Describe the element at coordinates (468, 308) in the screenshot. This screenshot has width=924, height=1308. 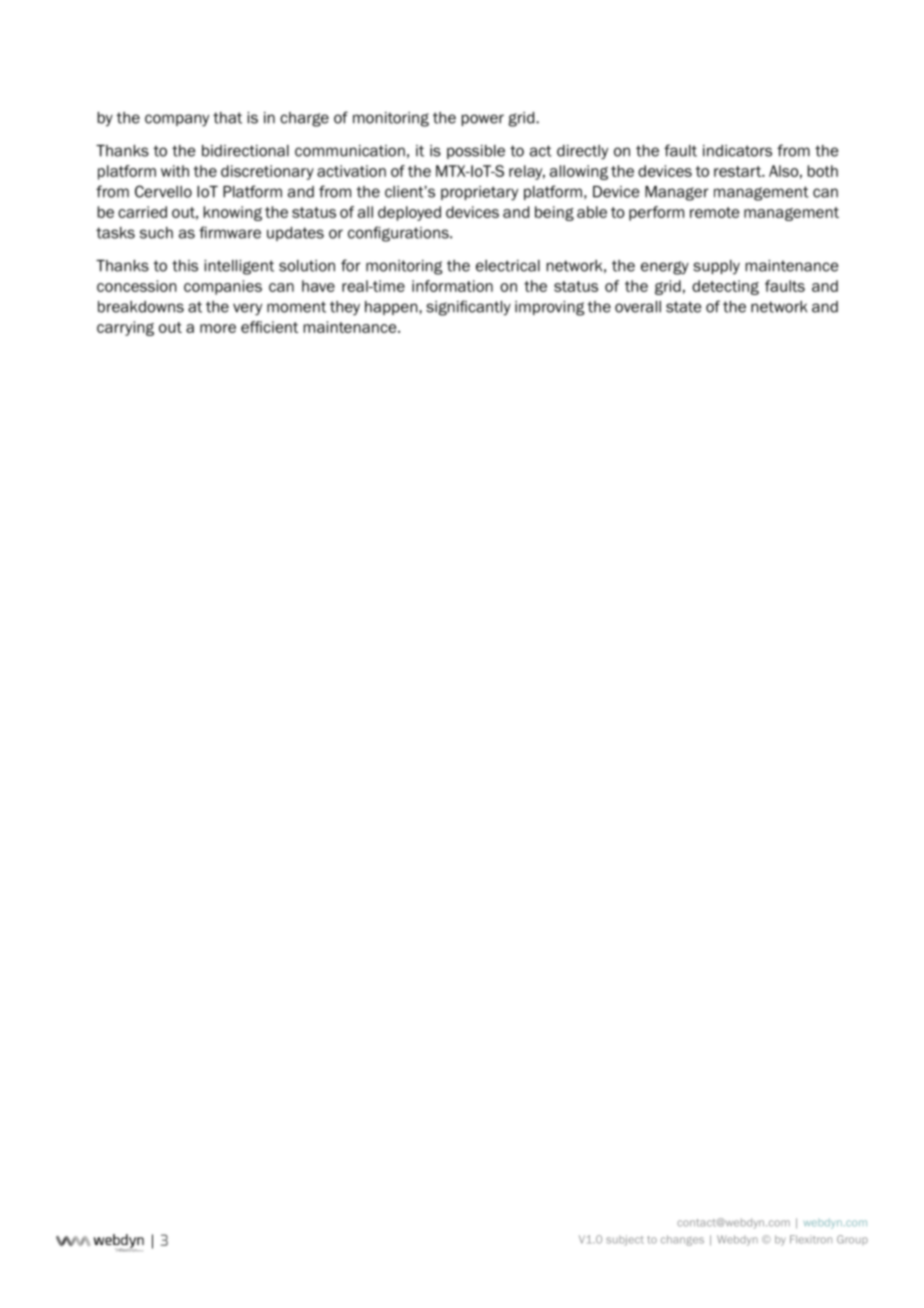
I see `significantly` at that location.
